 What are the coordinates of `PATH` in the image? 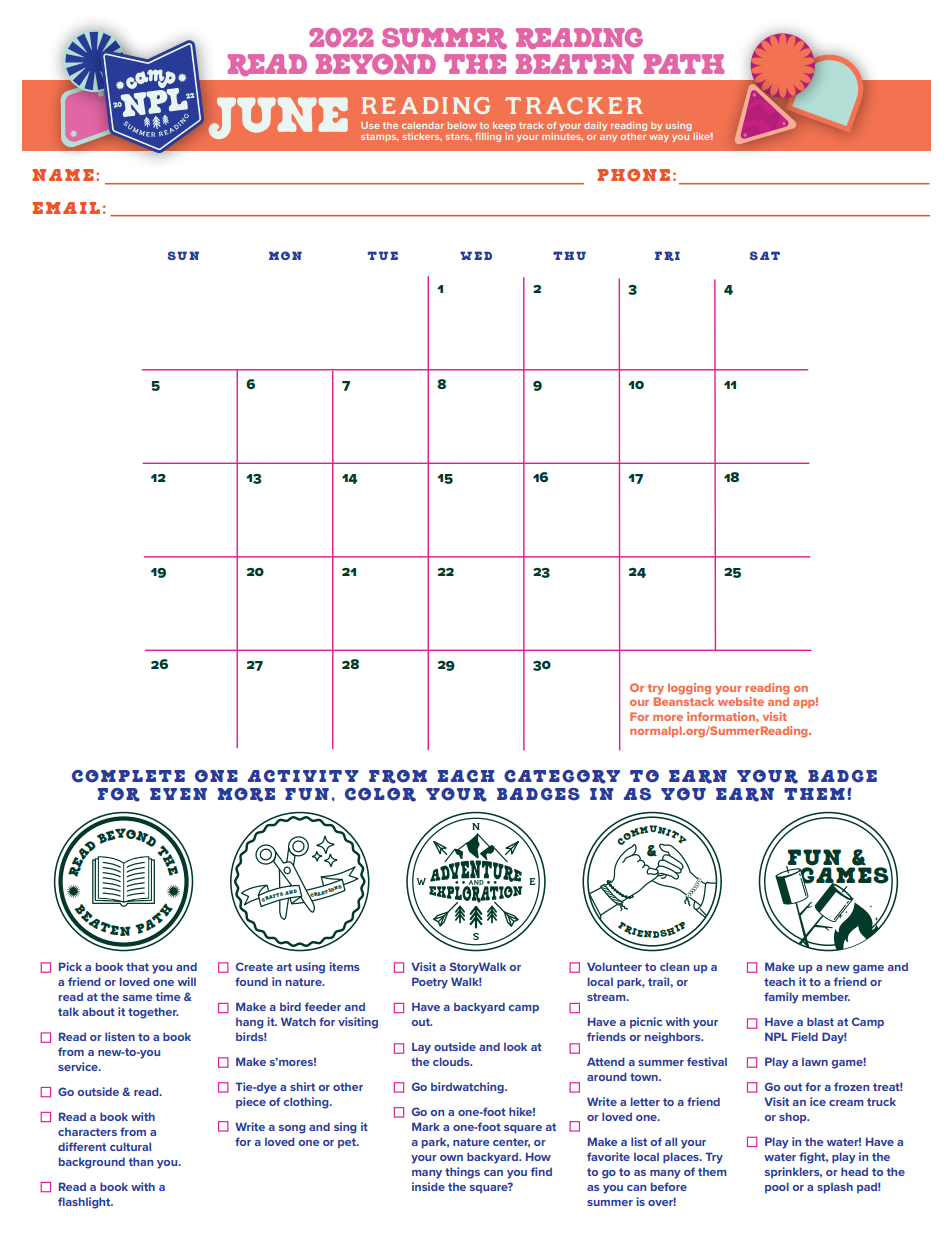 It's located at (684, 64).
